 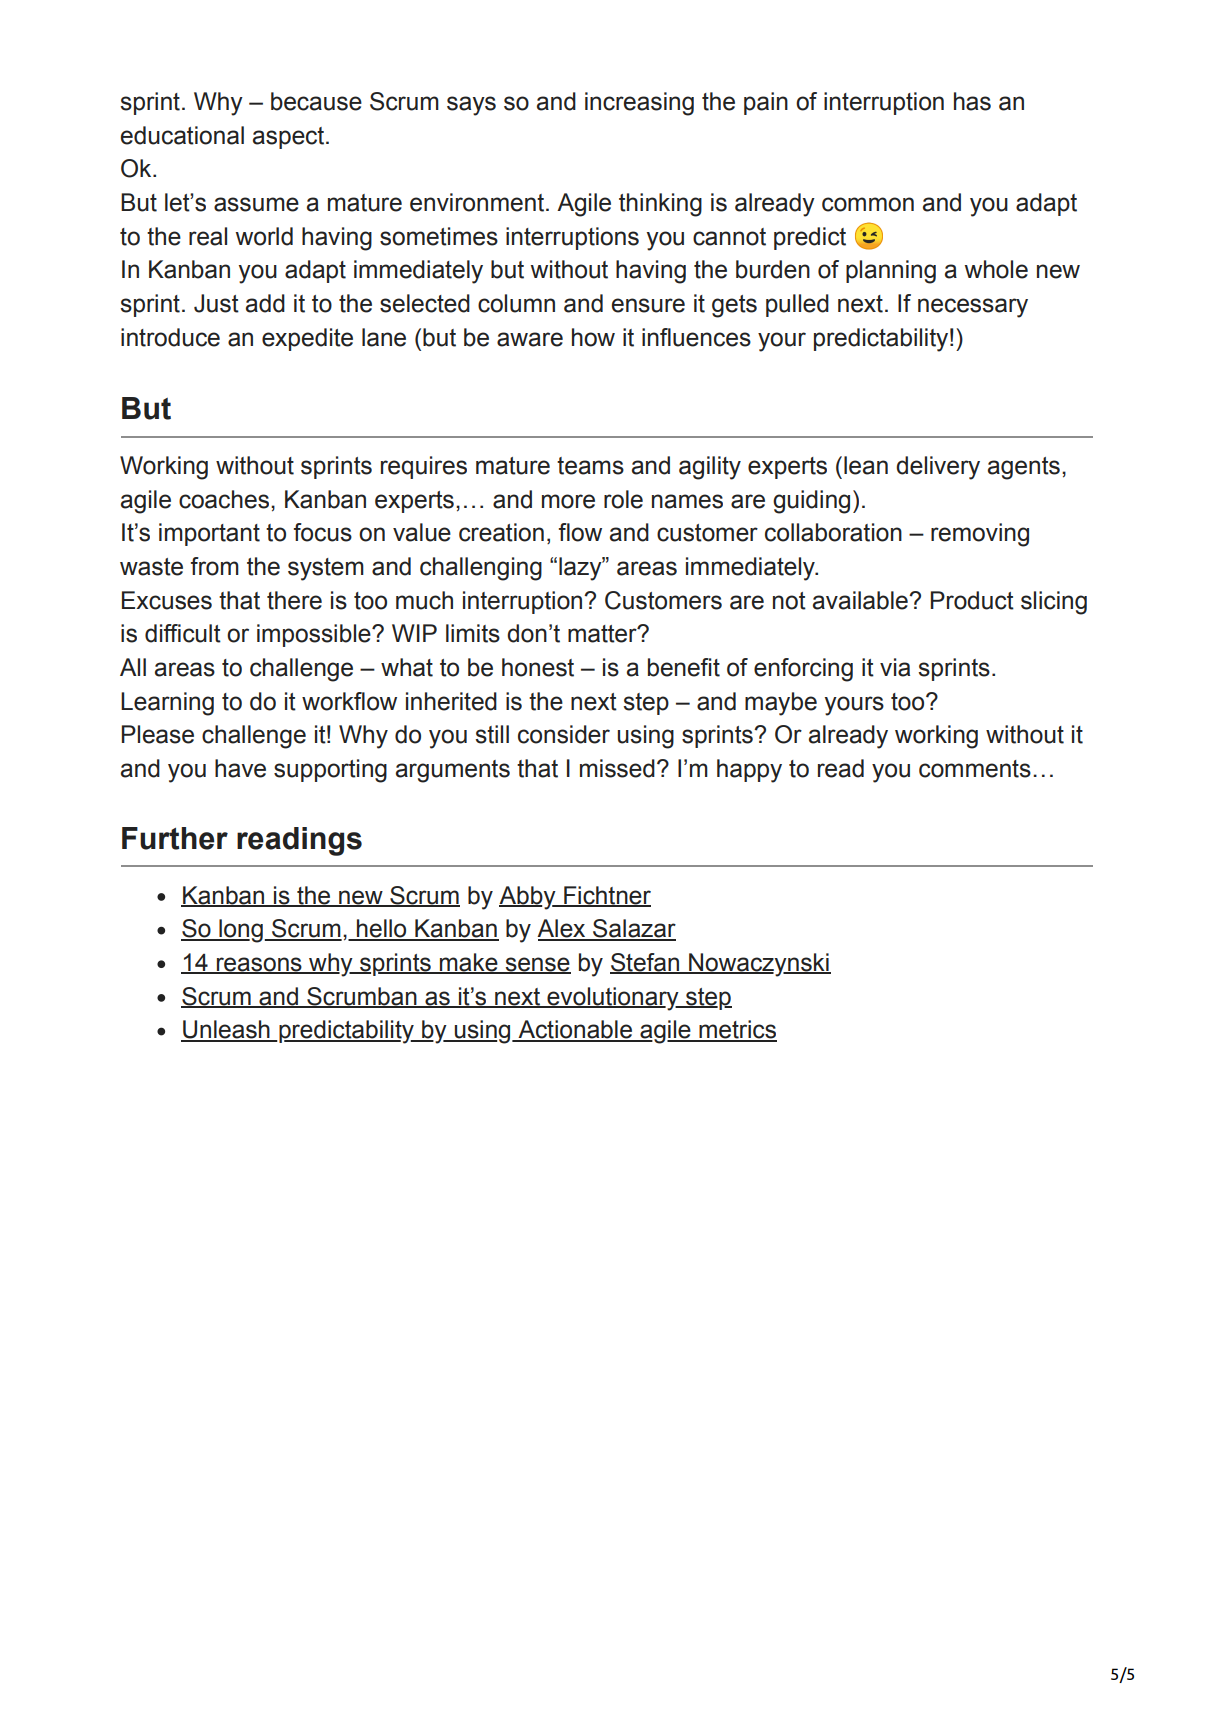 What do you see at coordinates (980, 535) in the screenshot?
I see `removing` at bounding box center [980, 535].
